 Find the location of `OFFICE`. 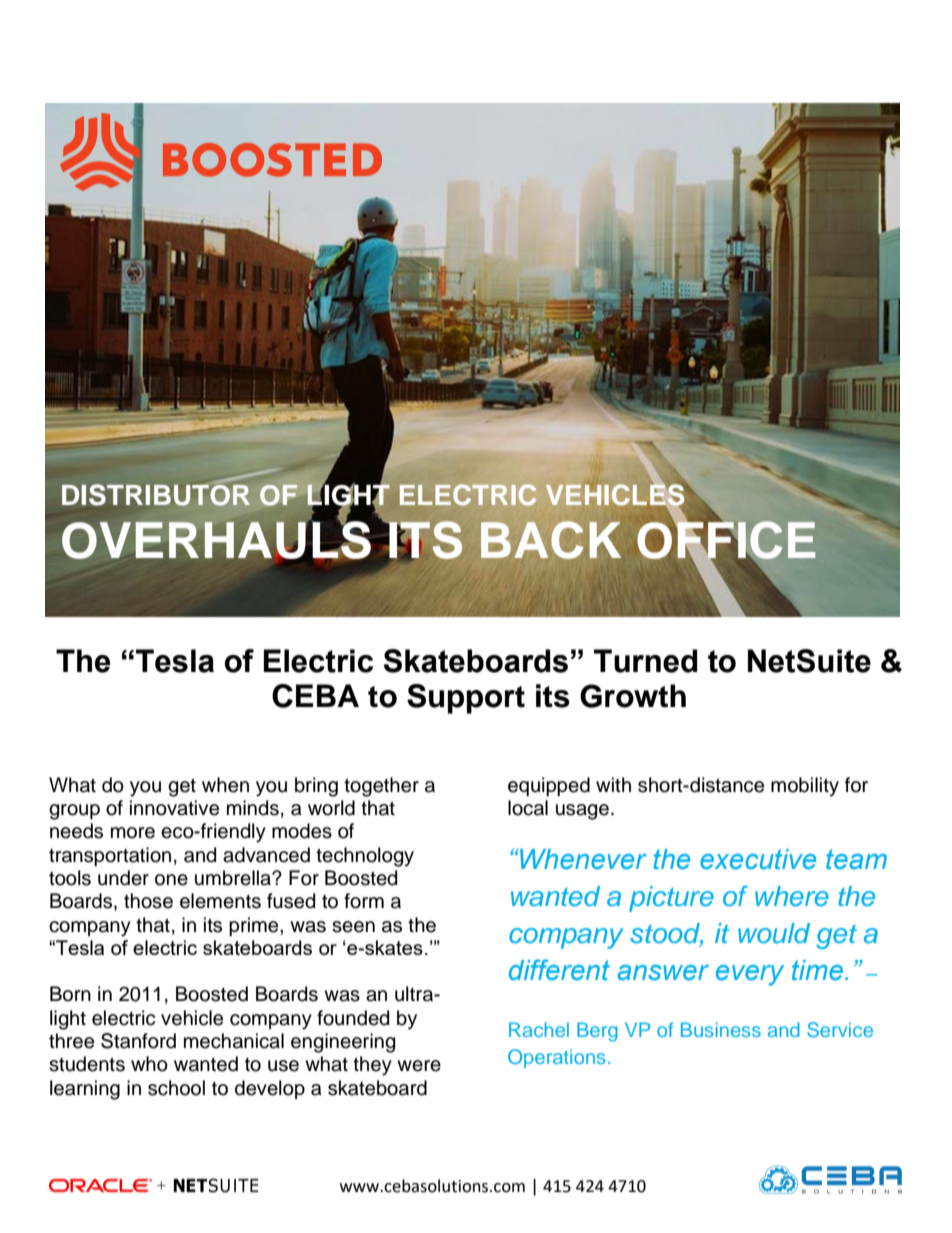

OFFICE is located at coordinates (726, 539).
